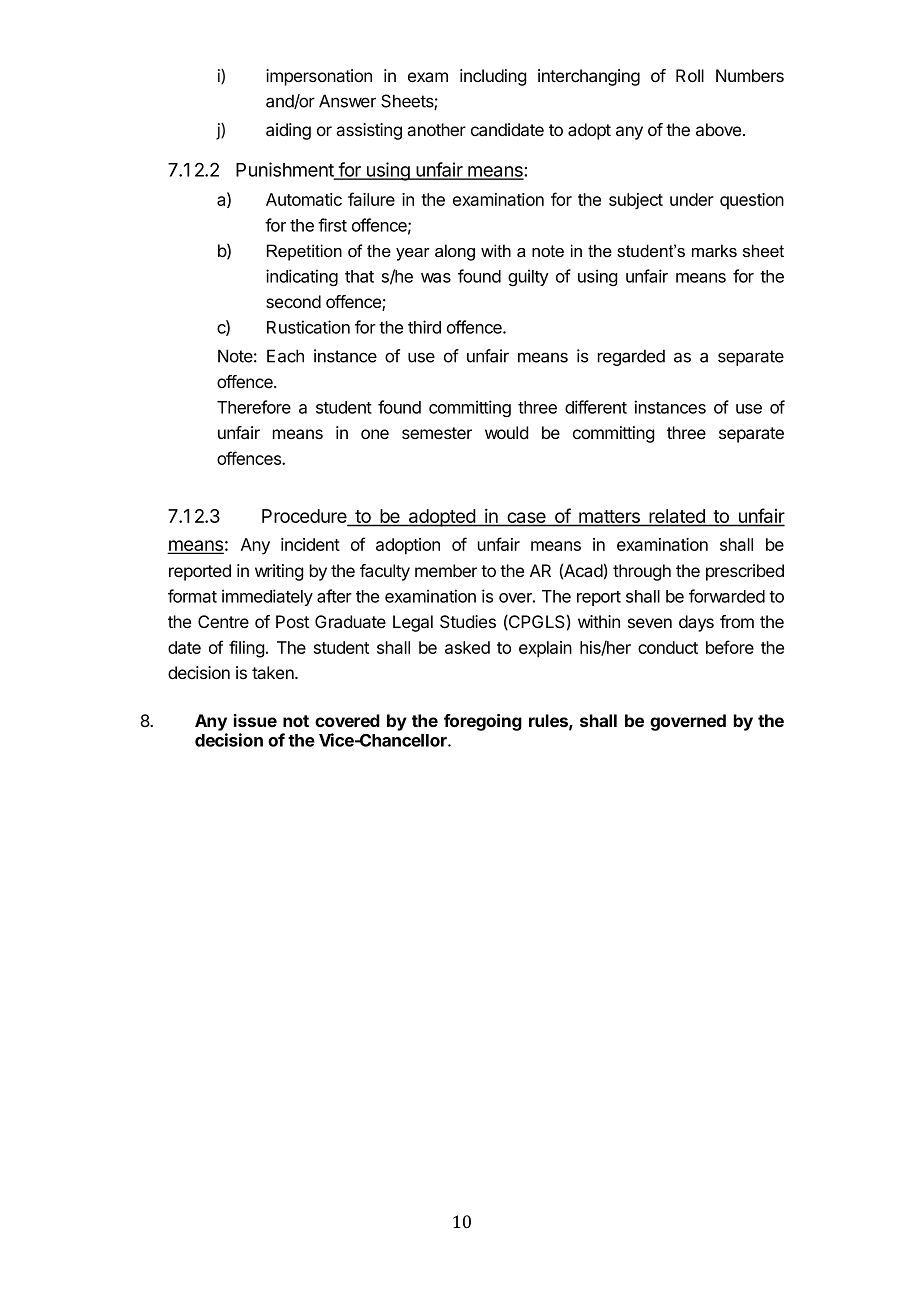  Describe the element at coordinates (631, 357) in the screenshot. I see `regarded` at that location.
